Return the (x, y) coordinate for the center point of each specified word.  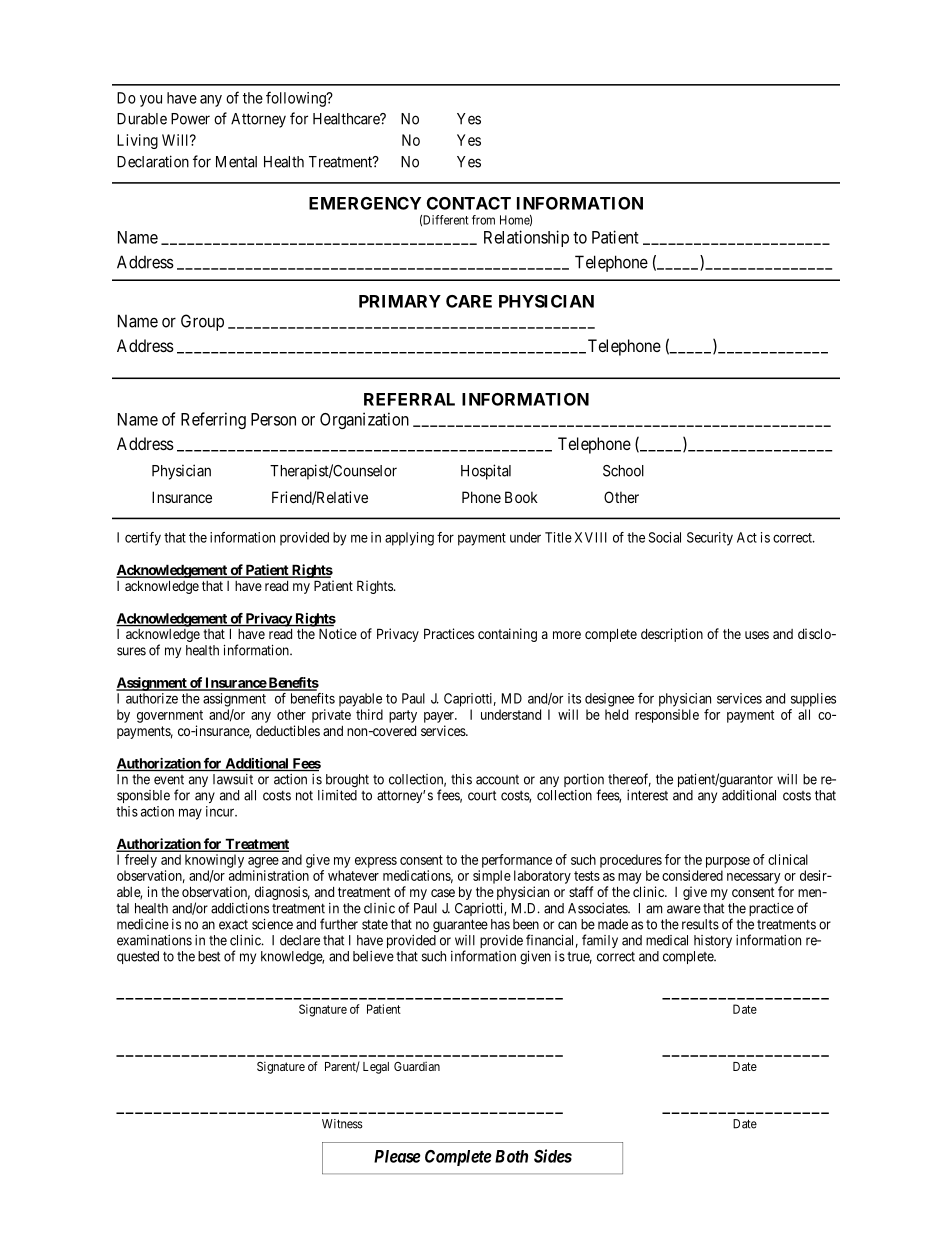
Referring (213, 420)
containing (507, 635)
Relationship (526, 238)
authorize (152, 698)
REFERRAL (409, 399)
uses (757, 635)
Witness (342, 1124)
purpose (728, 862)
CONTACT (469, 203)
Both (511, 1156)
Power (190, 119)
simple (492, 877)
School (623, 471)
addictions (240, 908)
